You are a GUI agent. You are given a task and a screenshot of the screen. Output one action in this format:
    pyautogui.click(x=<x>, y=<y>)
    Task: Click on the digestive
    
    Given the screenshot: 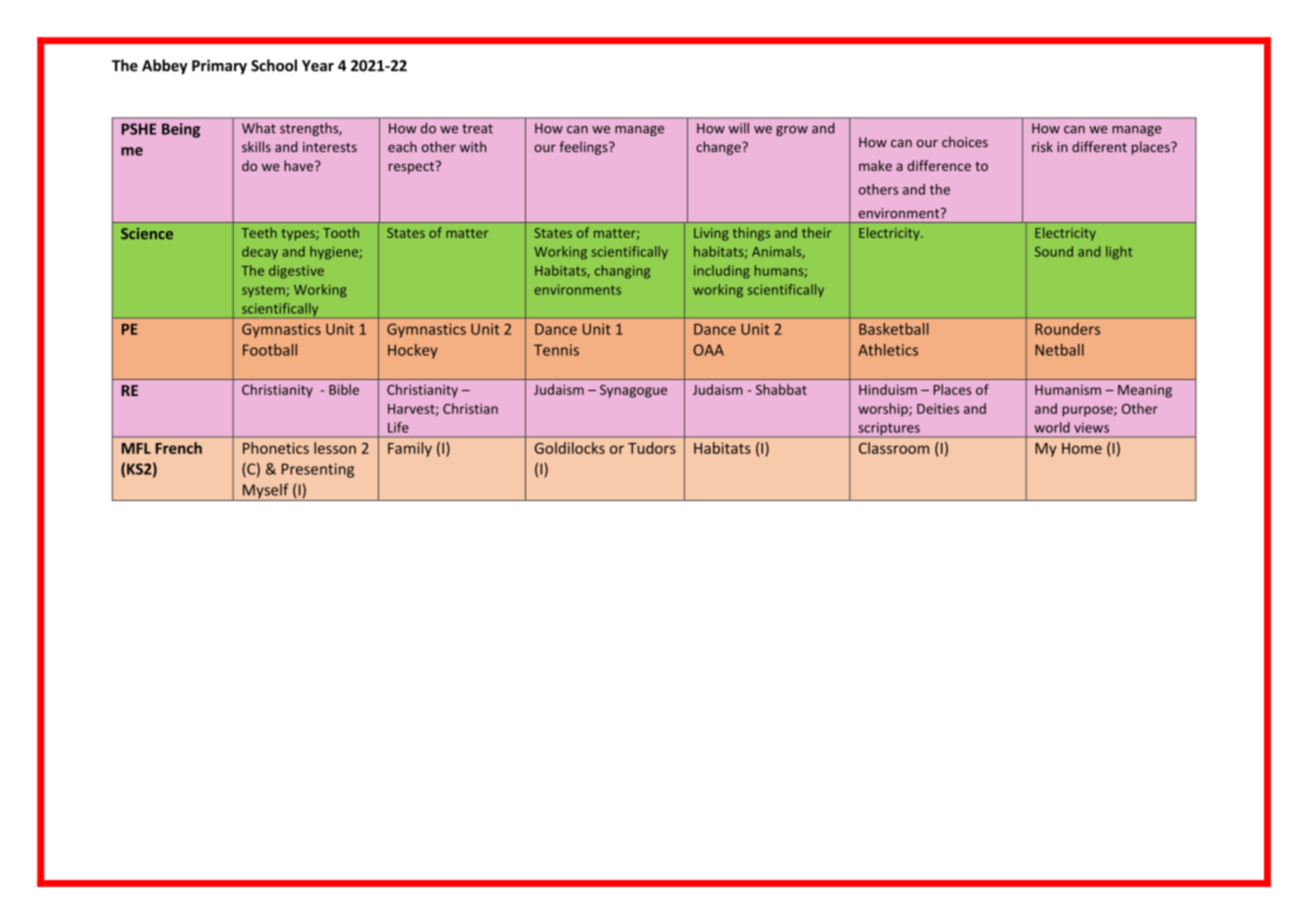 What is the action you would take?
    pyautogui.click(x=296, y=272)
